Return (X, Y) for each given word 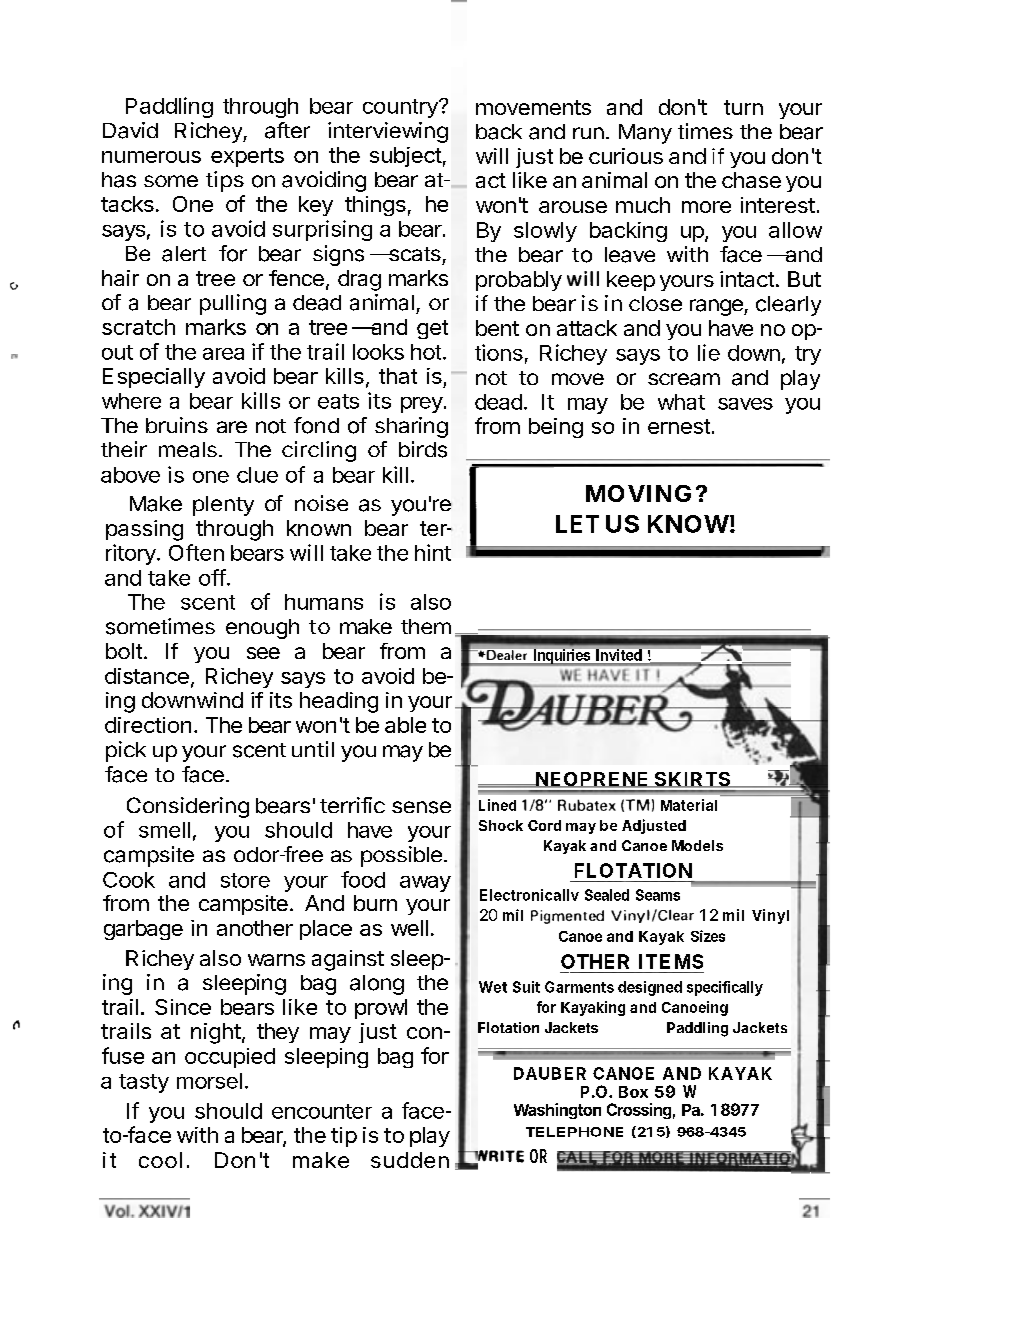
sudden (410, 1160)
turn (743, 107)
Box (633, 1092)
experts (247, 157)
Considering (188, 807)
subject (406, 157)
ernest (679, 426)
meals (188, 450)
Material (689, 805)
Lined (497, 805)
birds (423, 449)
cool (160, 1160)
